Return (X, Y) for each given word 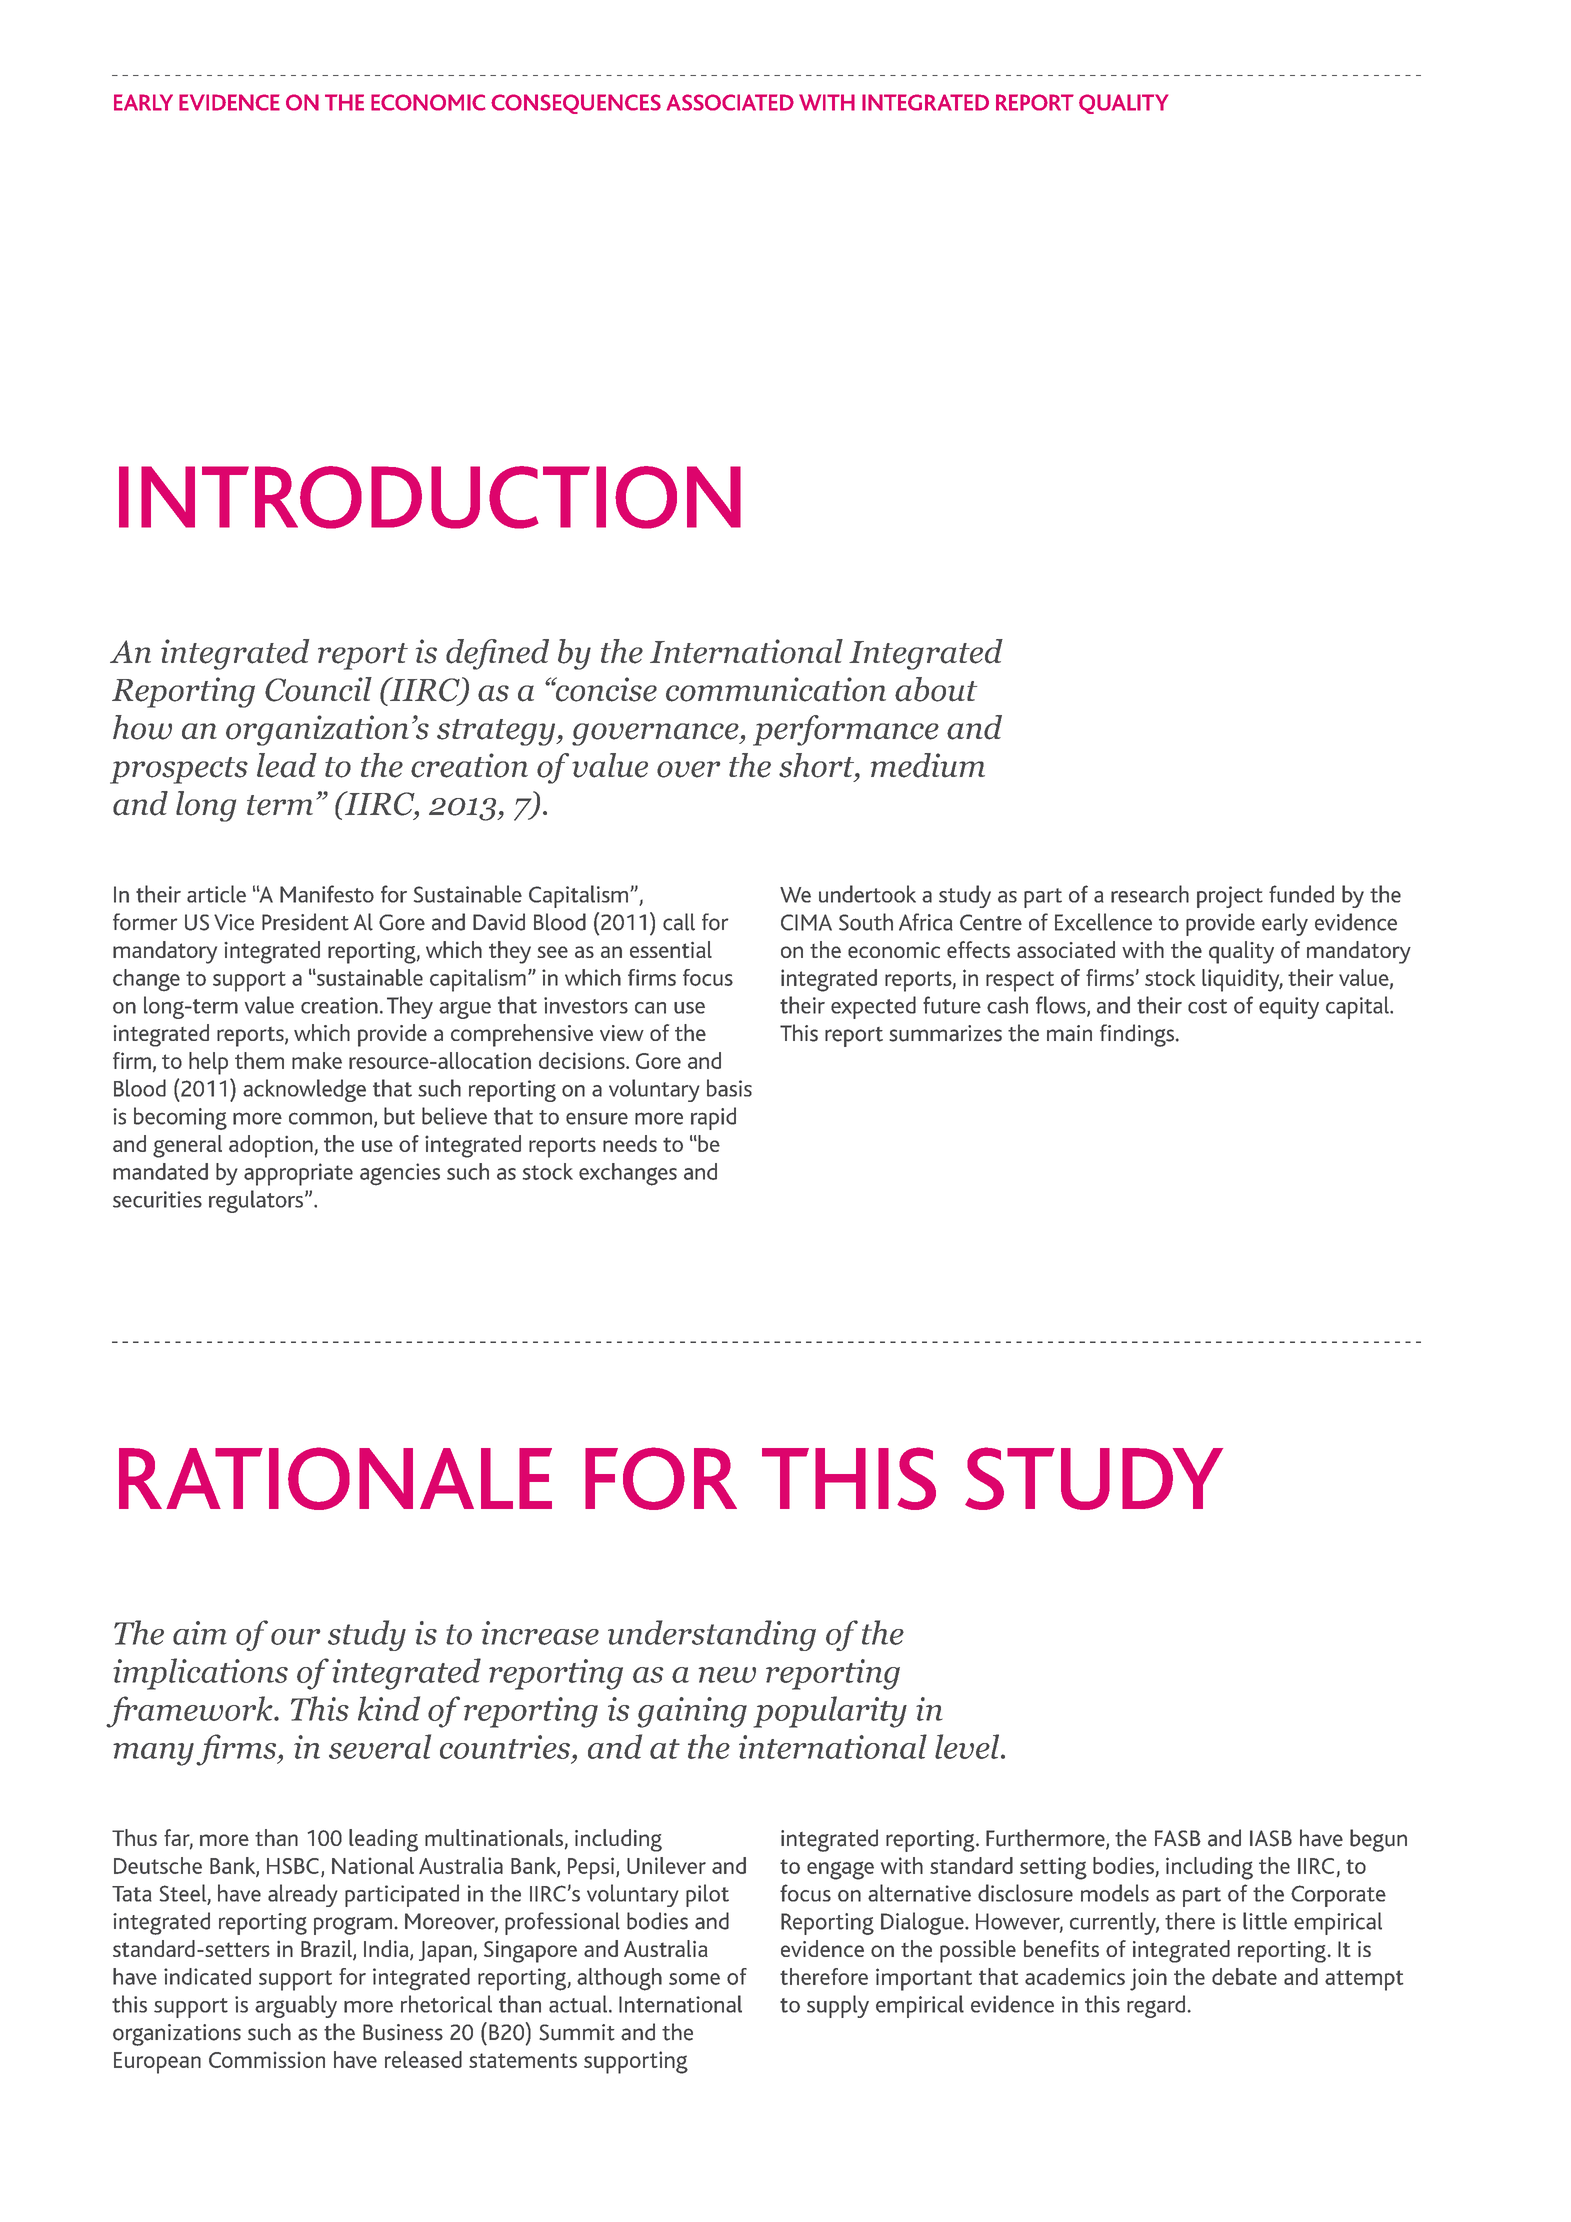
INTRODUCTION (430, 497)
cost (1207, 1006)
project (1230, 897)
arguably (296, 2006)
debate (1244, 1976)
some (694, 1979)
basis (729, 1088)
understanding (712, 1635)
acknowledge (304, 1090)
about (936, 689)
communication (776, 689)
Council (318, 689)
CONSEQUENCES (576, 104)
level (968, 1746)
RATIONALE (335, 1478)
